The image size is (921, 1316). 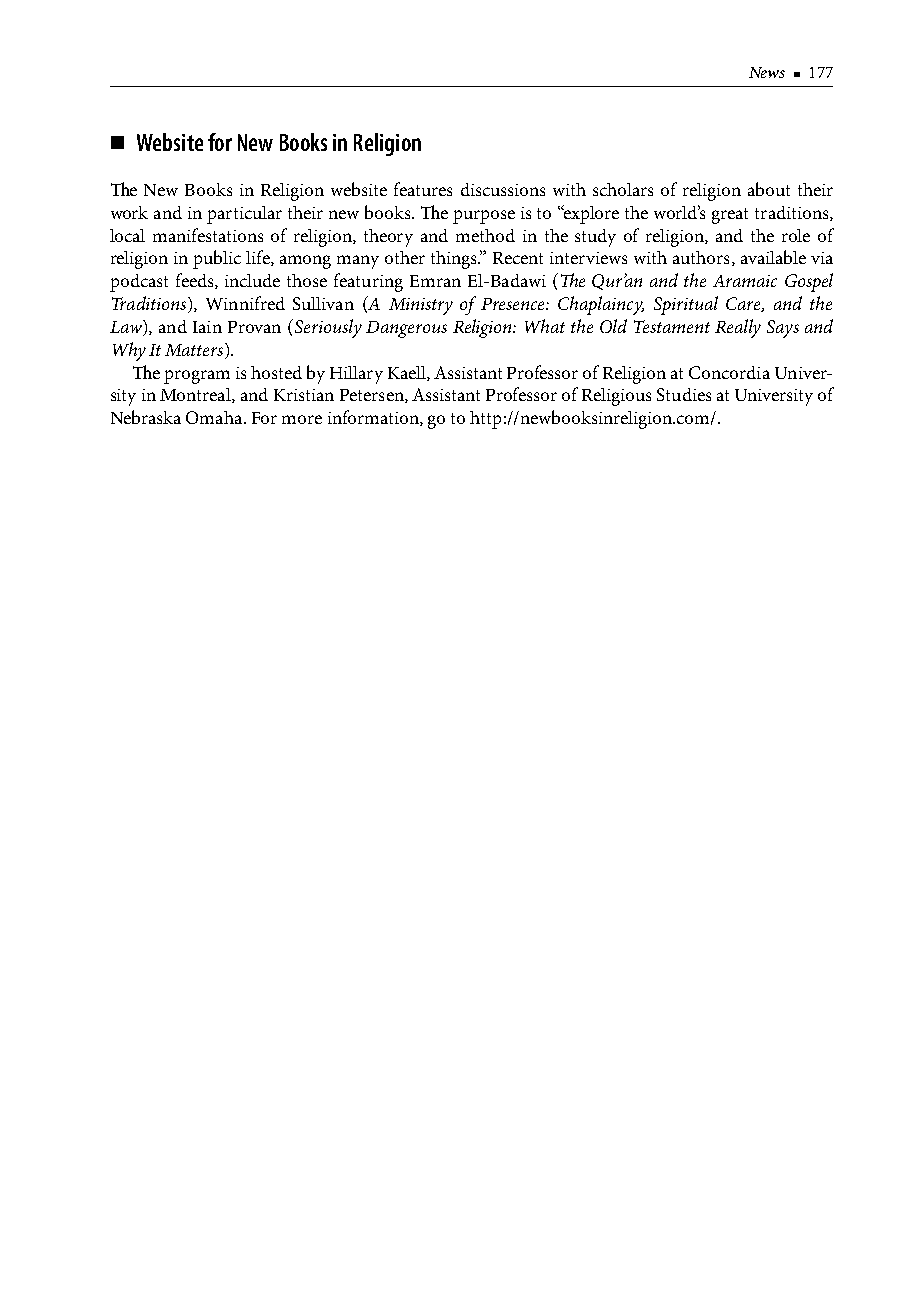 What do you see at coordinates (421, 306) in the screenshot?
I see `Ministry` at bounding box center [421, 306].
